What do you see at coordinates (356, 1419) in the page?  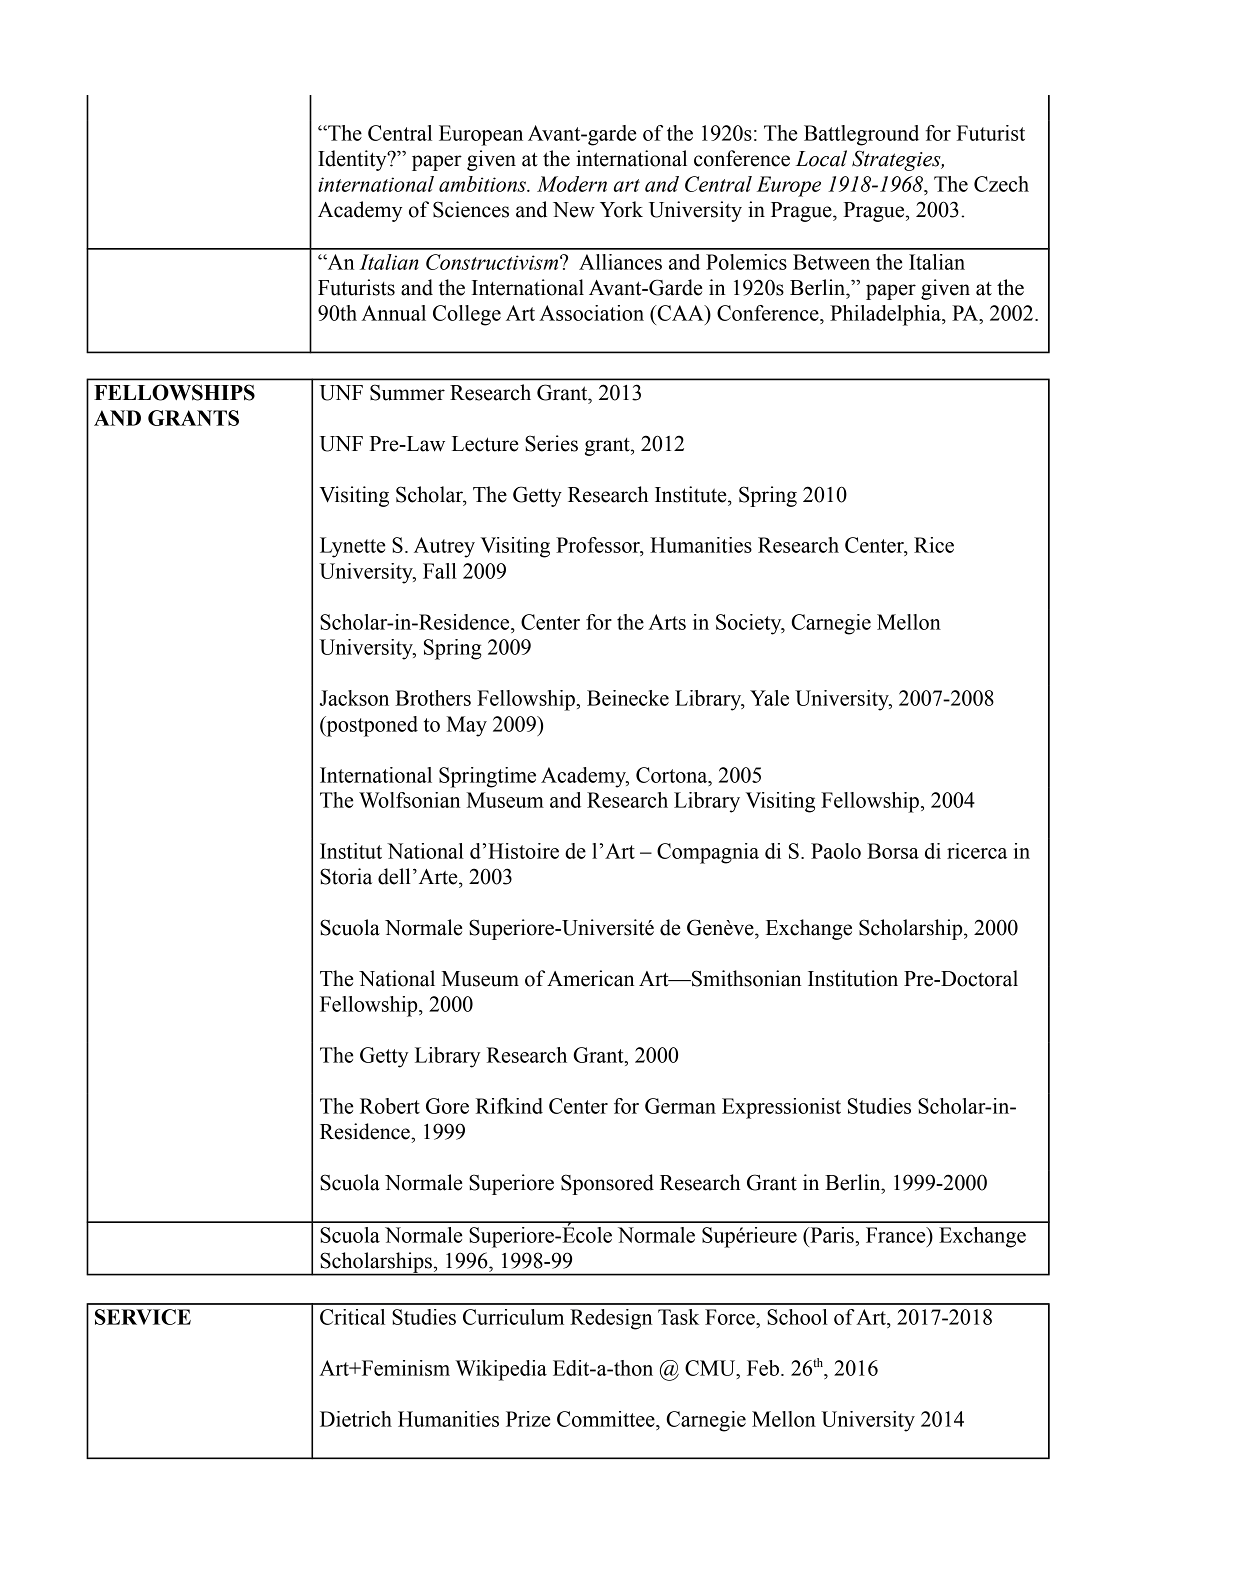 I see `Dietrich` at bounding box center [356, 1419].
